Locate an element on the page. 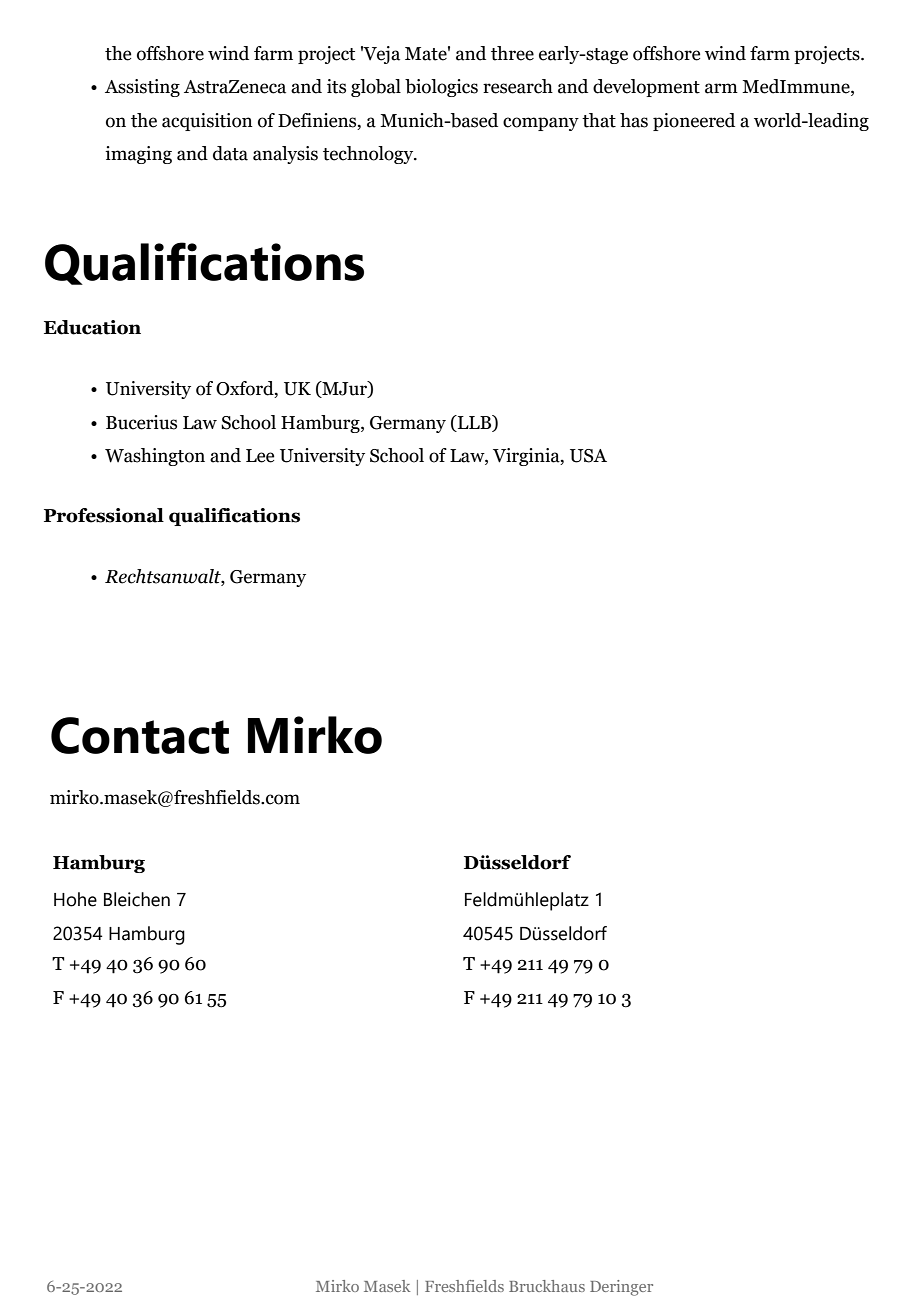 The height and width of the page is (1308, 924). Washington is located at coordinates (155, 457).
